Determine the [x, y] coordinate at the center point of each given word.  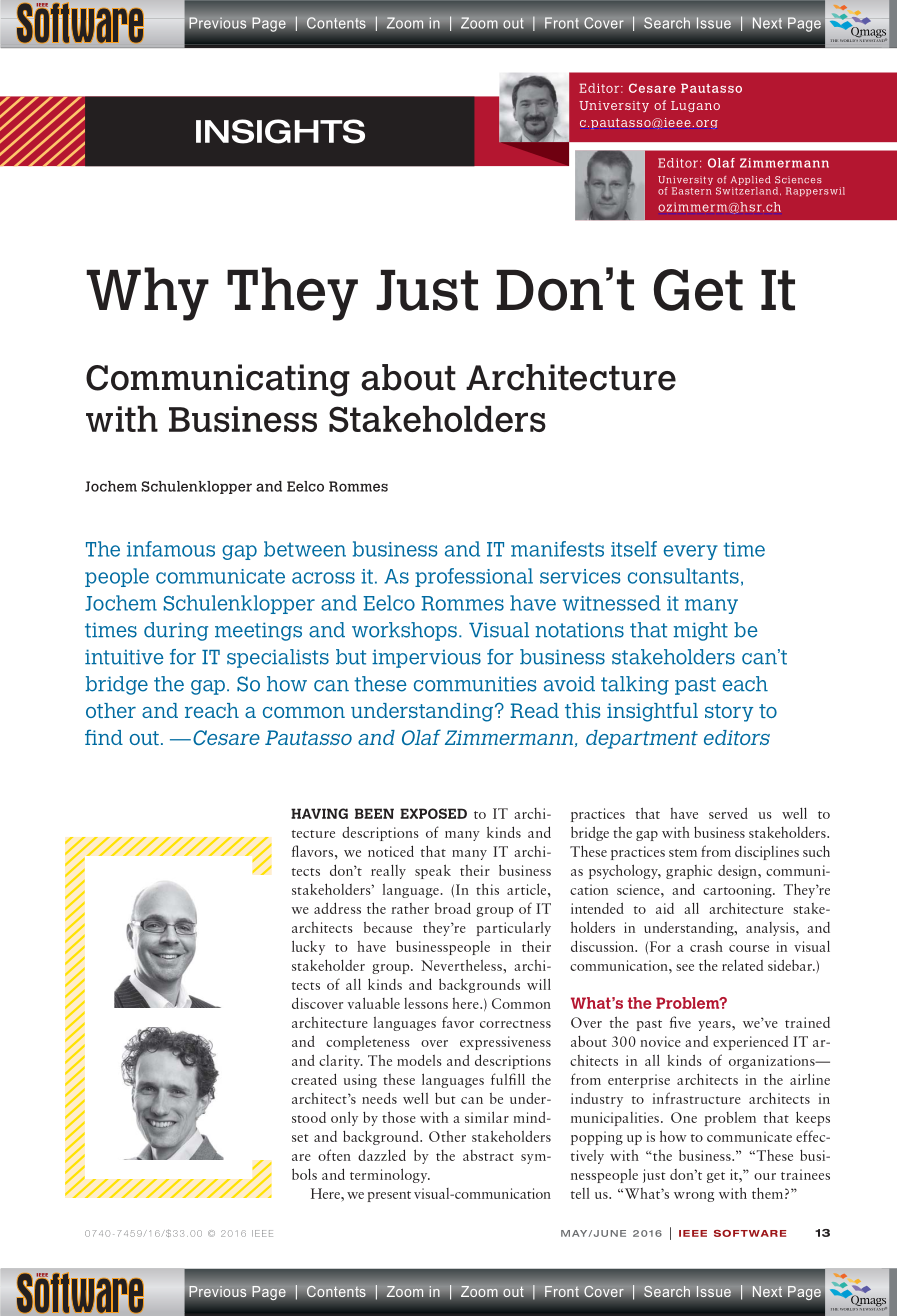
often [334, 1155]
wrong [694, 1197]
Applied [750, 180]
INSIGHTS [280, 131]
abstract [488, 1155]
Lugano [695, 106]
